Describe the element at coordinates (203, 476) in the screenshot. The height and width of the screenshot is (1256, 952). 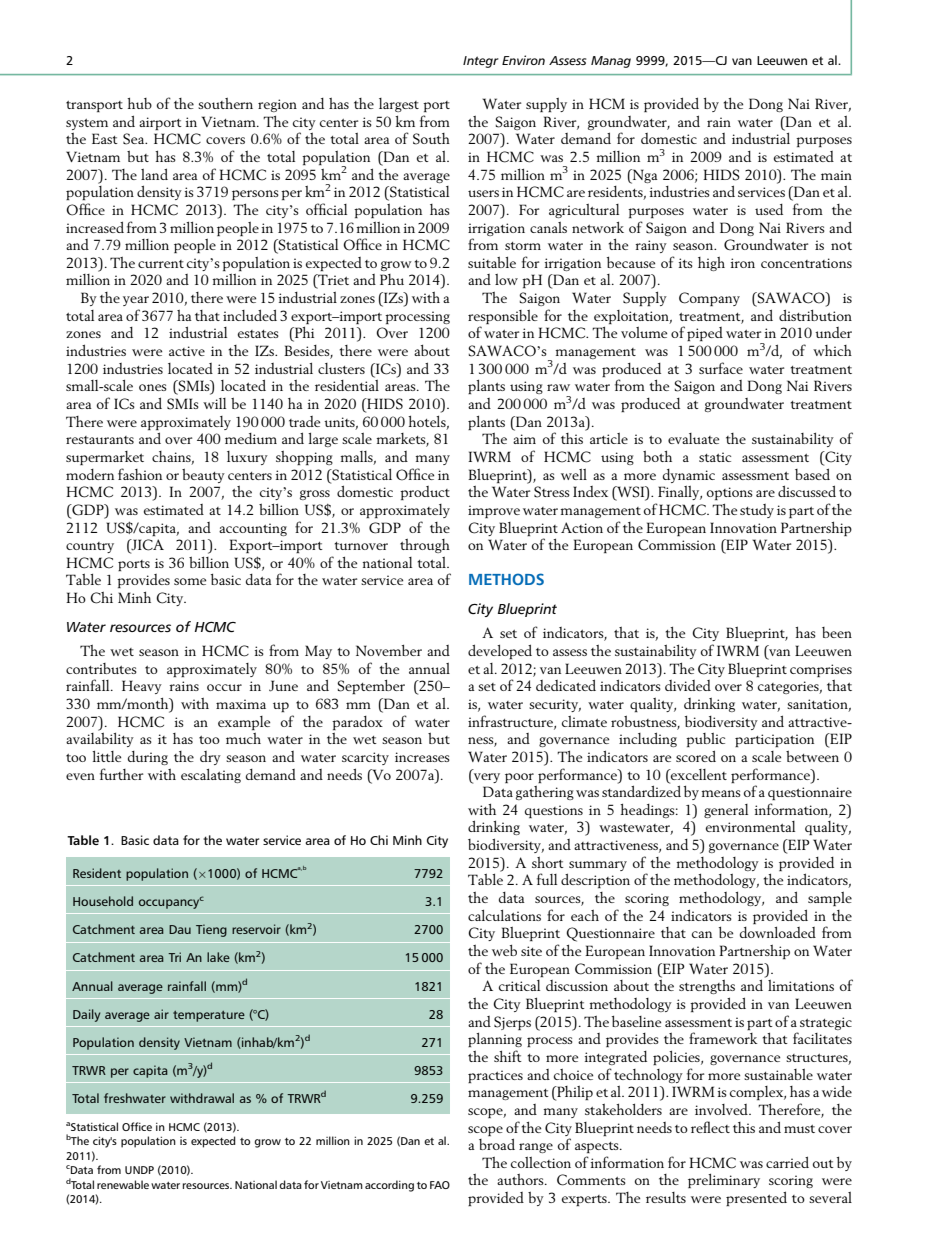
I see `beauty` at that location.
